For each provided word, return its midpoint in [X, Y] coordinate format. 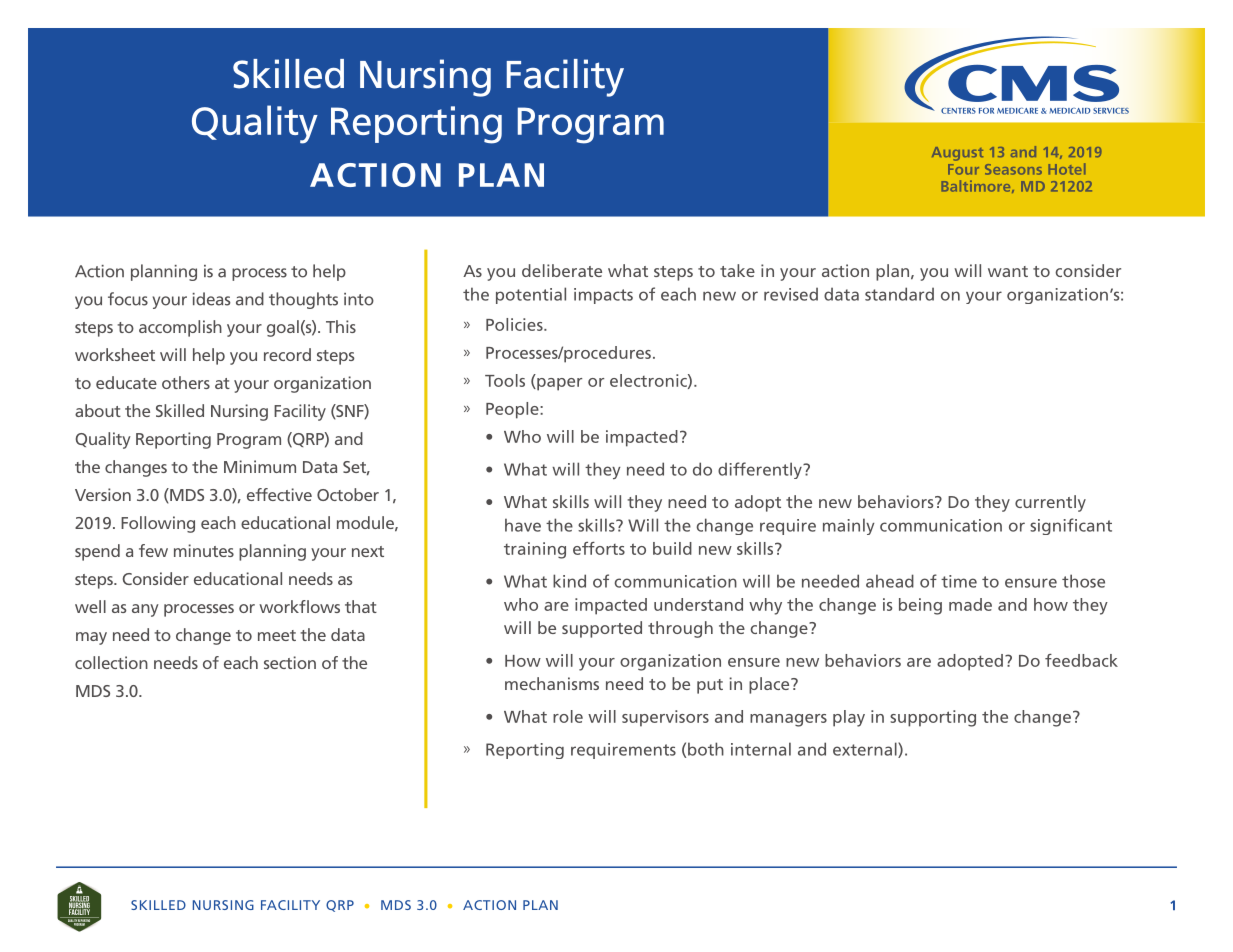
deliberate [562, 270]
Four [963, 169]
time [959, 581]
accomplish [180, 328]
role [568, 716]
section [290, 662]
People [513, 410]
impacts [603, 296]
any [145, 610]
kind [569, 581]
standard [899, 294]
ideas [211, 299]
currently [1050, 503]
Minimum [260, 466]
